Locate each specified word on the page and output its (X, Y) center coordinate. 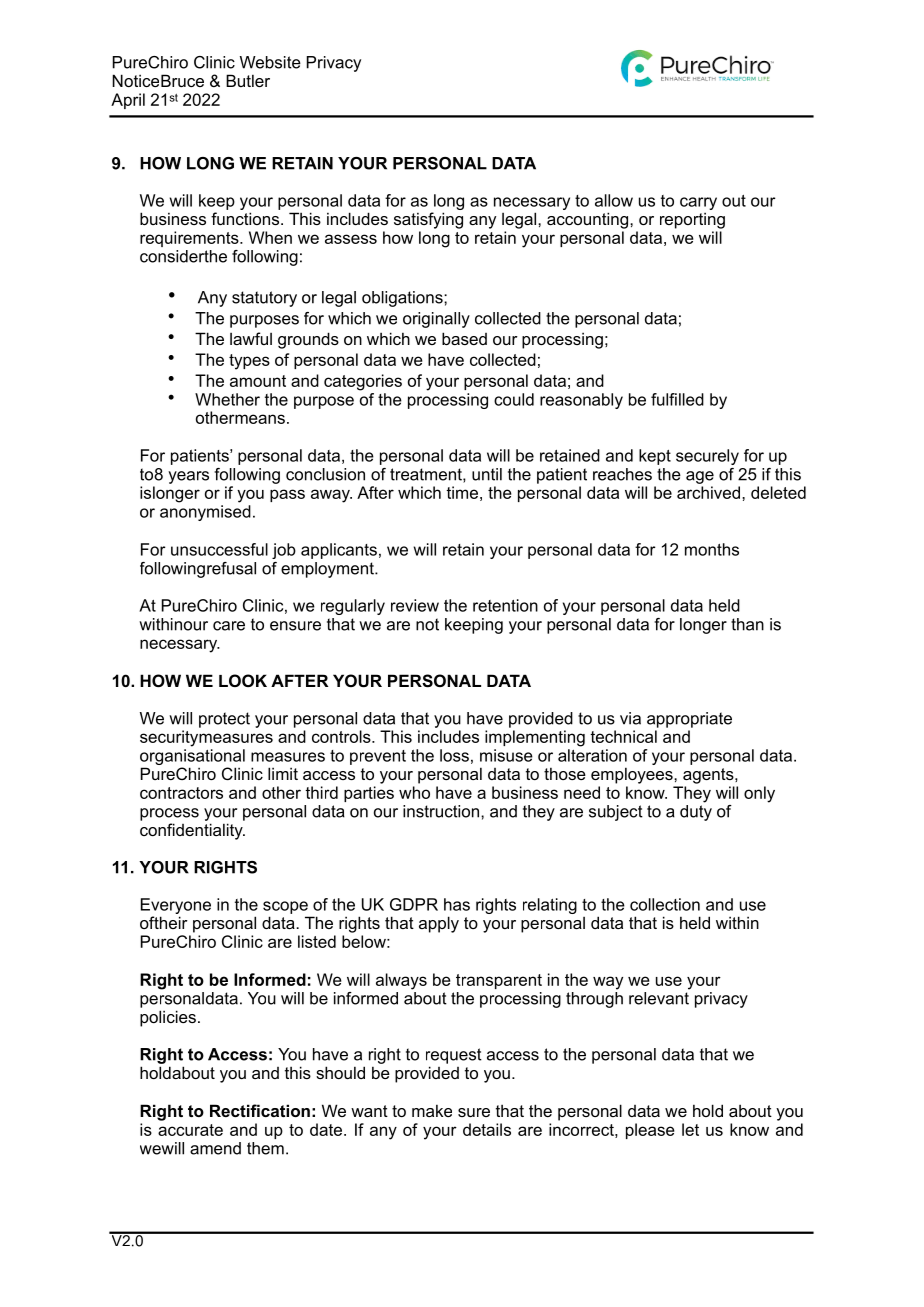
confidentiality (192, 831)
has (457, 904)
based (464, 338)
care (229, 626)
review (415, 605)
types (249, 362)
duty (696, 813)
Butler (248, 80)
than (747, 624)
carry (698, 205)
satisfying (428, 220)
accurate (190, 1130)
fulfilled (677, 399)
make (432, 1110)
